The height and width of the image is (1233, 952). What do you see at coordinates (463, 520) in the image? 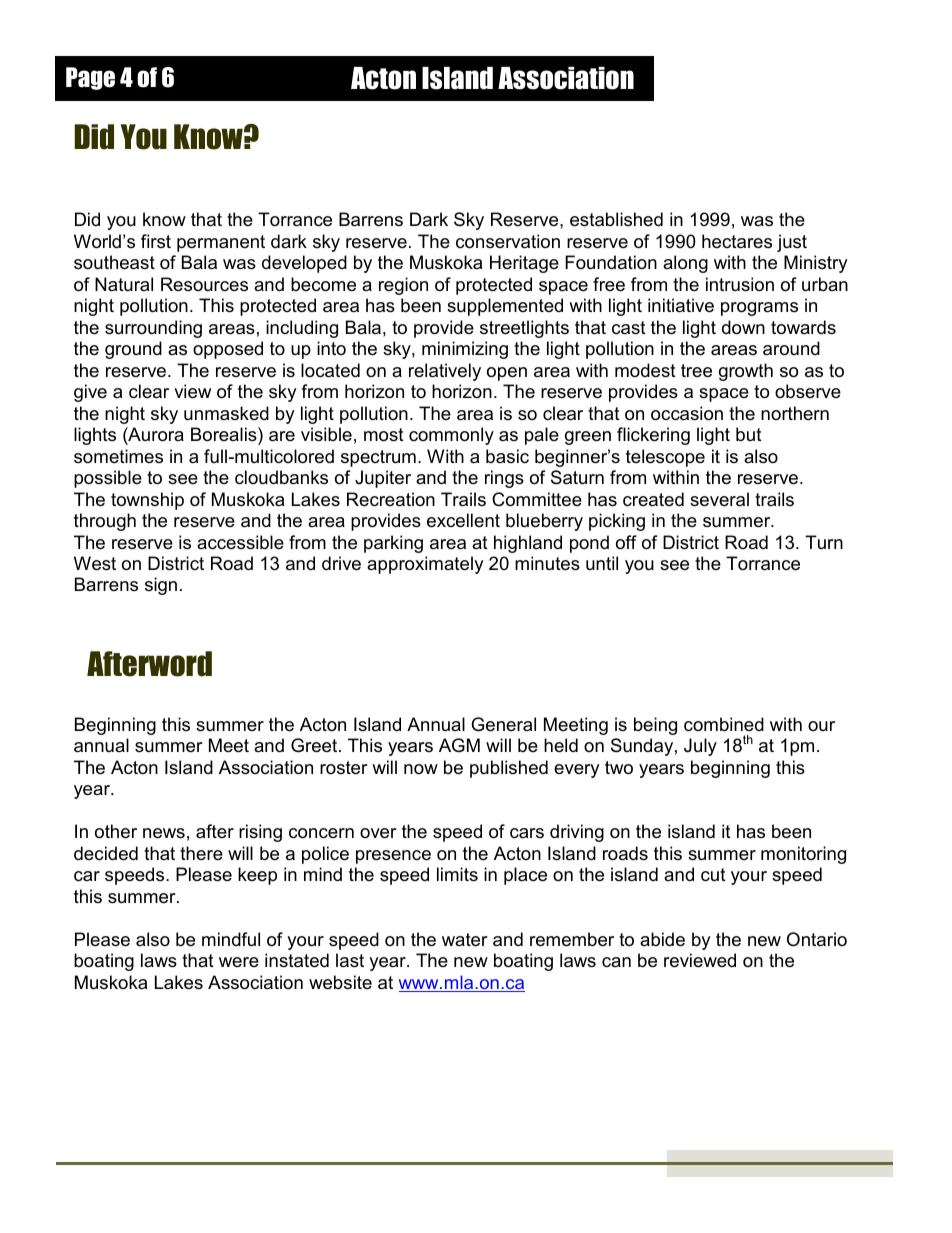
I see `excellent` at bounding box center [463, 520].
